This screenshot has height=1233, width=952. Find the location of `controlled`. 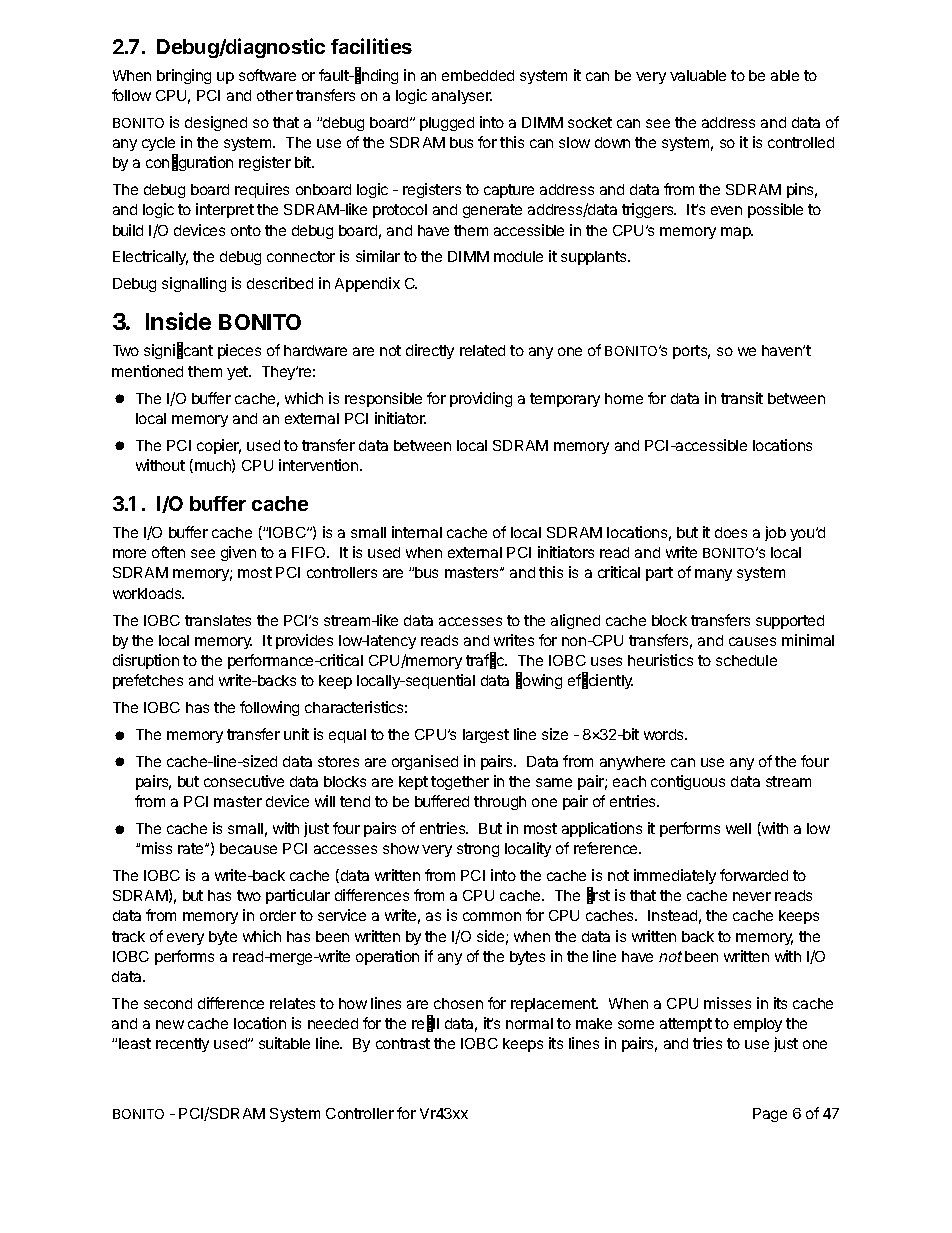

controlled is located at coordinates (801, 142).
